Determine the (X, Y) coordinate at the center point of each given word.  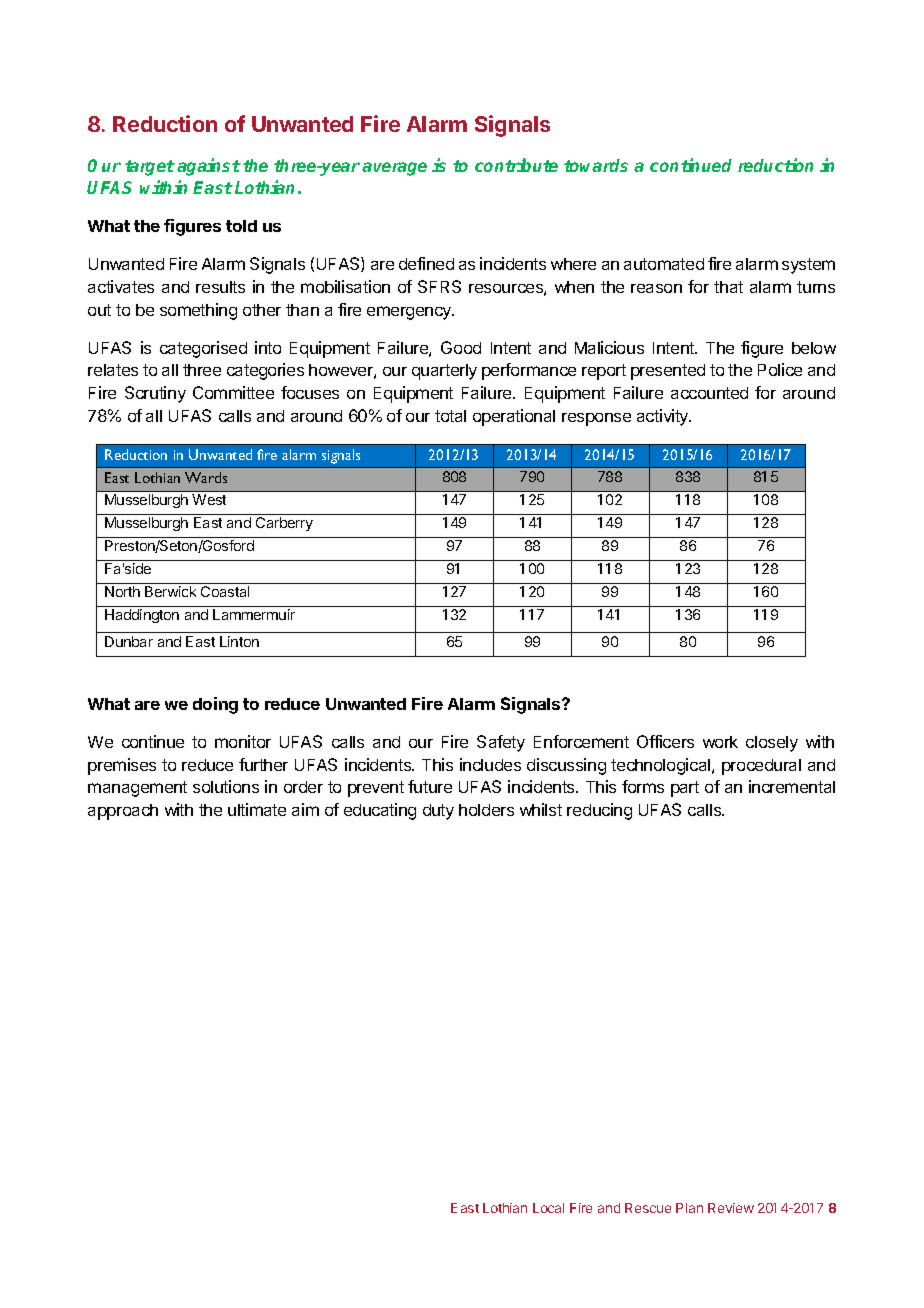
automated (664, 264)
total (450, 416)
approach (123, 812)
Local (548, 1208)
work (720, 742)
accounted (709, 393)
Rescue (648, 1208)
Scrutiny (155, 394)
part (685, 789)
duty (438, 812)
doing (215, 705)
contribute (516, 165)
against (209, 167)
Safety (501, 743)
